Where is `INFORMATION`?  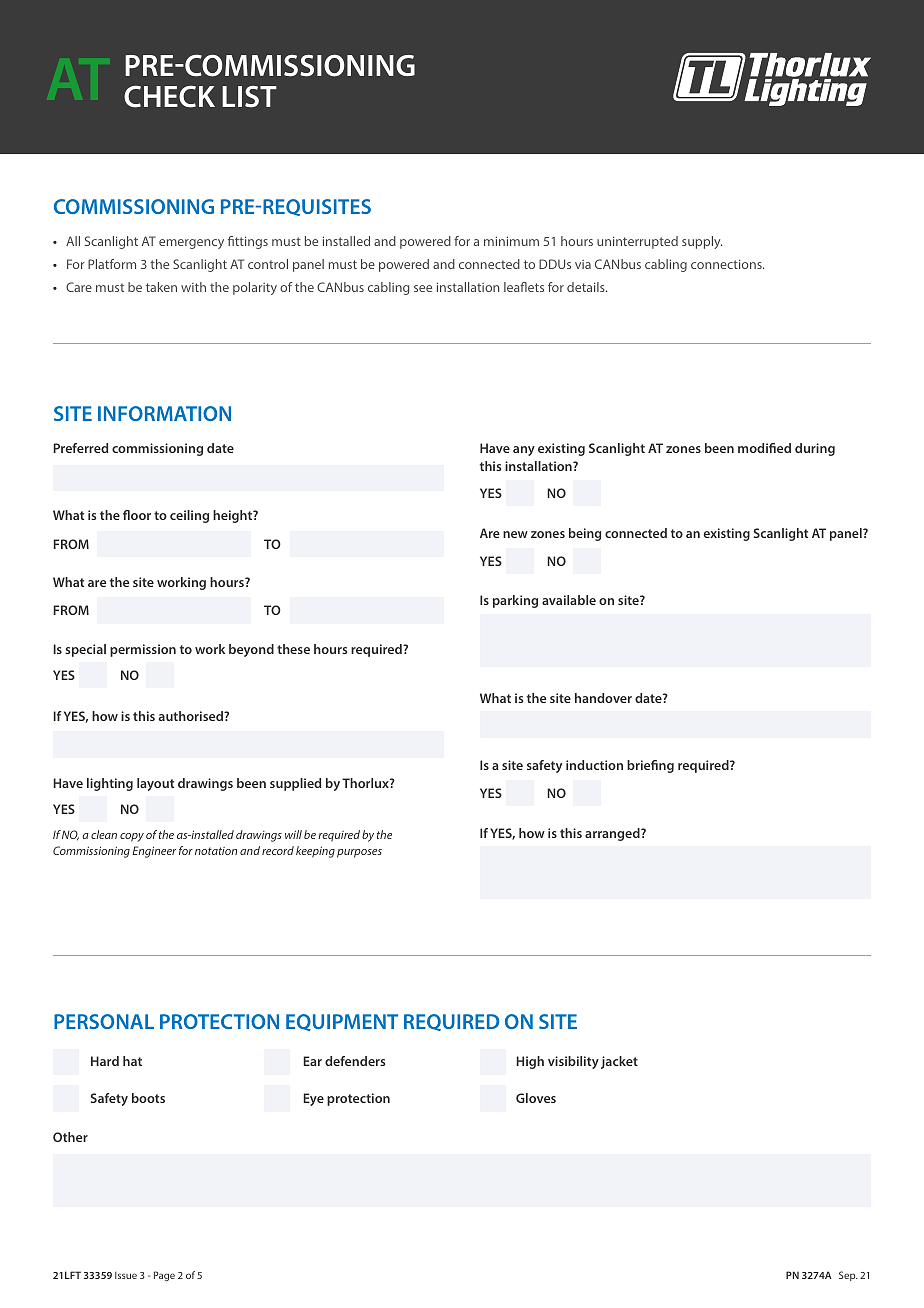
INFORMATION is located at coordinates (164, 413).
